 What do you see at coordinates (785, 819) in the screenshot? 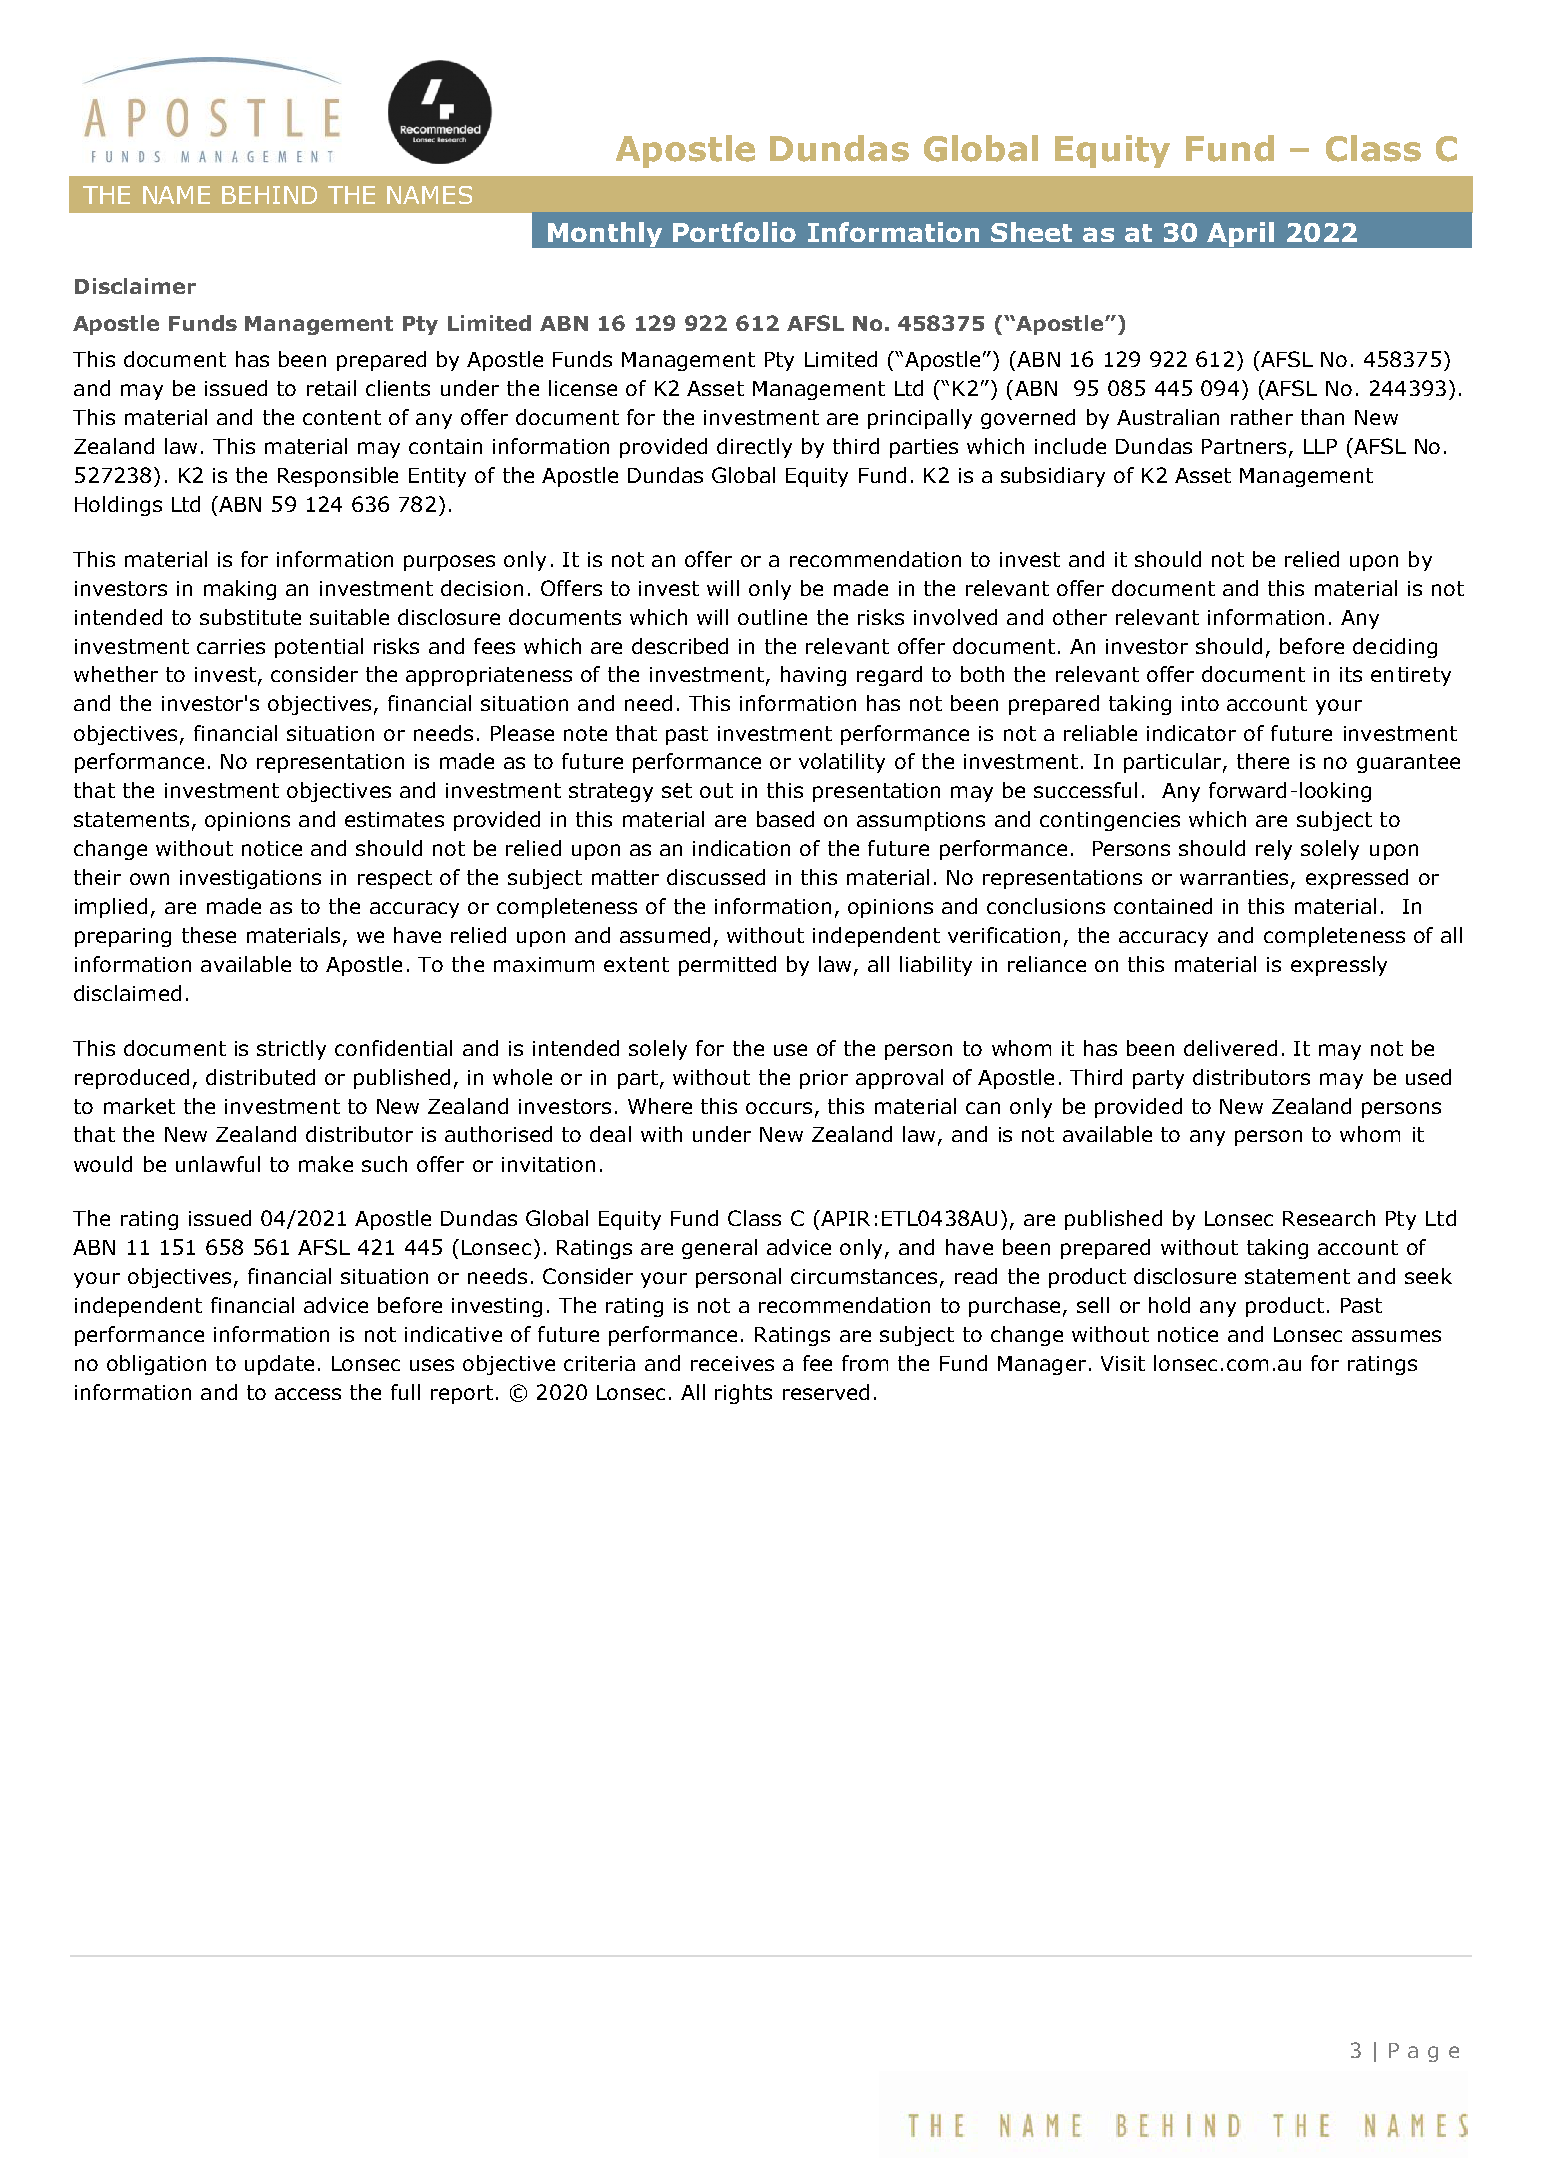
I see `based` at bounding box center [785, 819].
